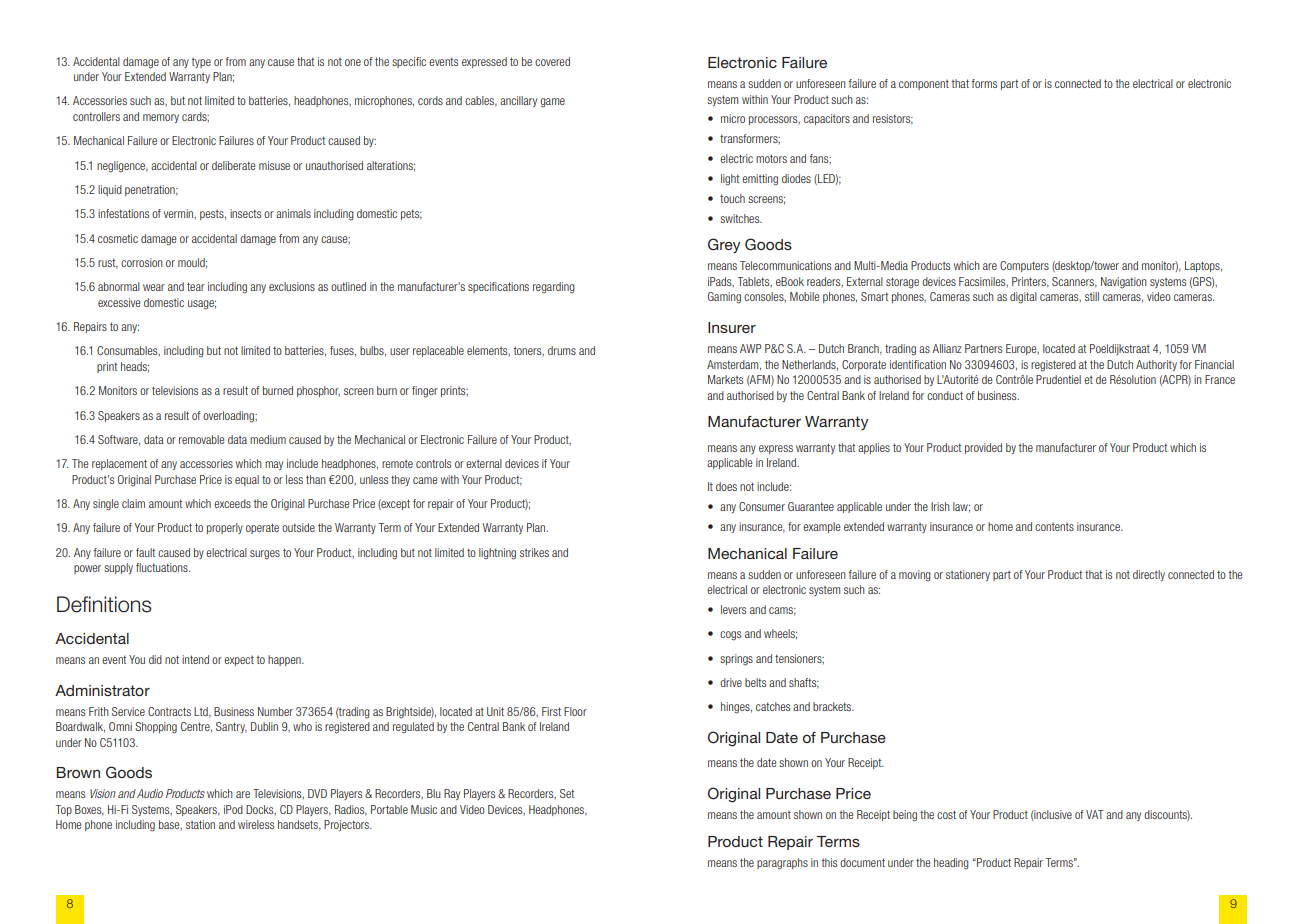  I want to click on phosphor, so click(318, 391).
